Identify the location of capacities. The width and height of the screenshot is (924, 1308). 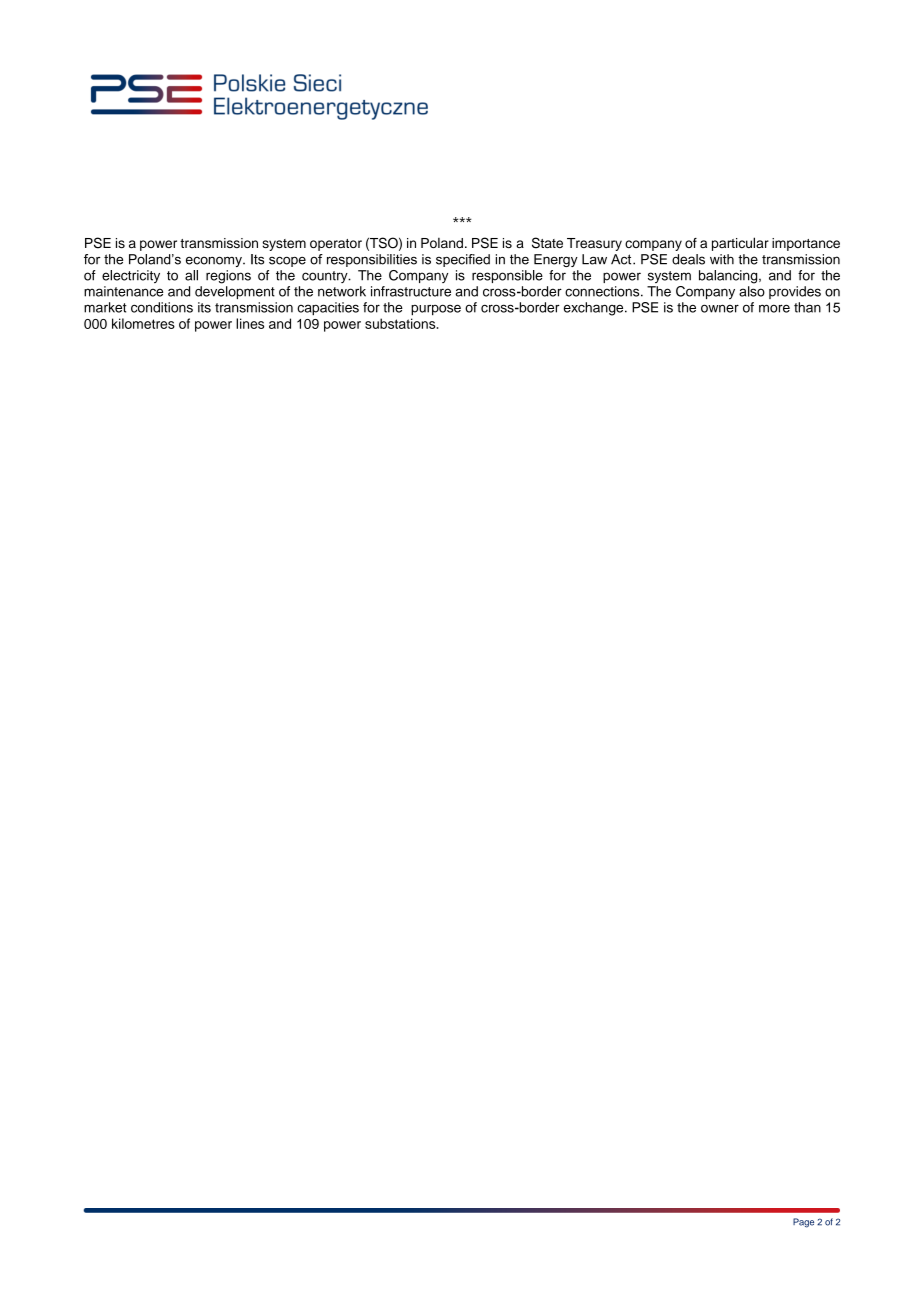
(328, 308).
